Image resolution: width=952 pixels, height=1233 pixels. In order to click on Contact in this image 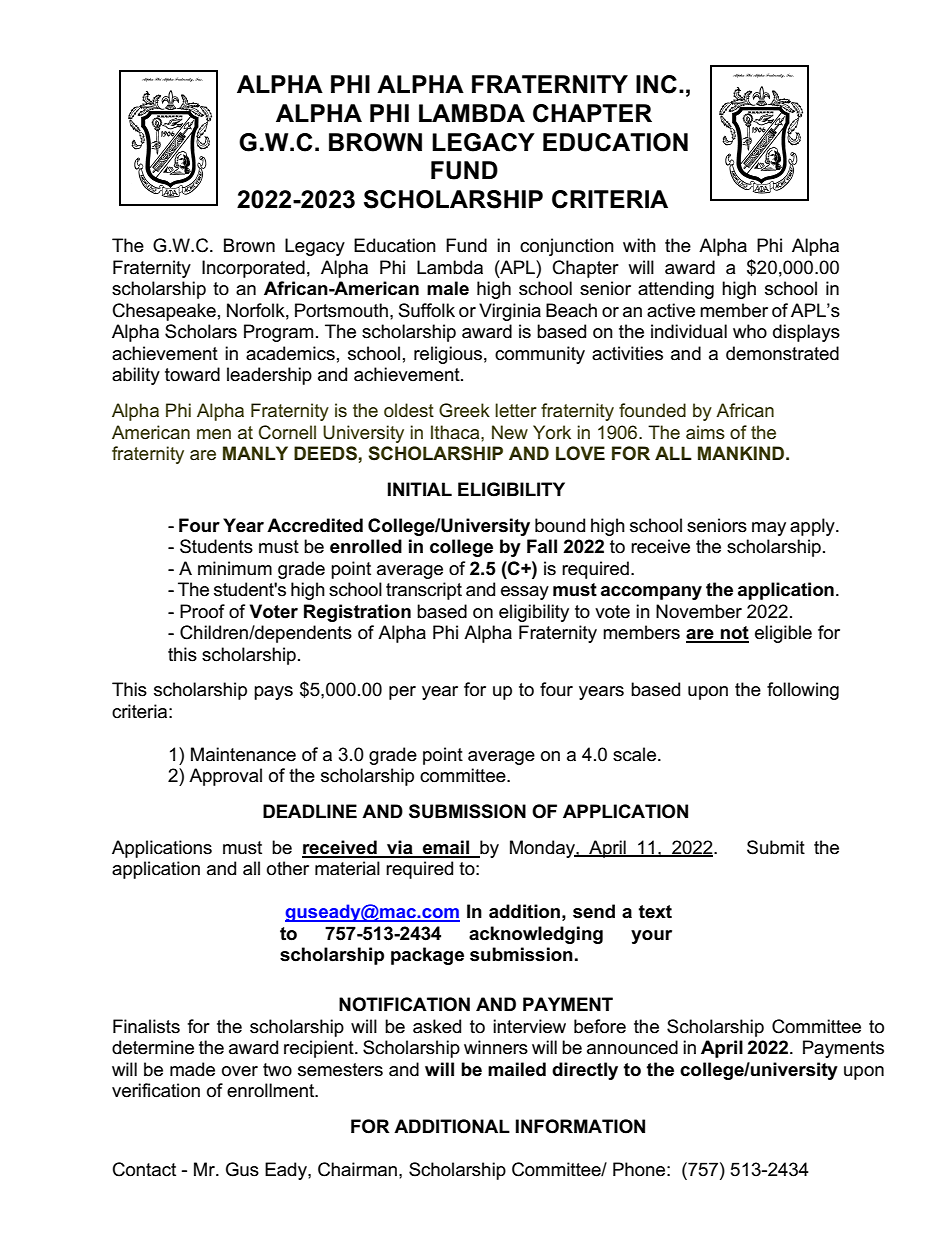, I will do `click(144, 1169)`.
